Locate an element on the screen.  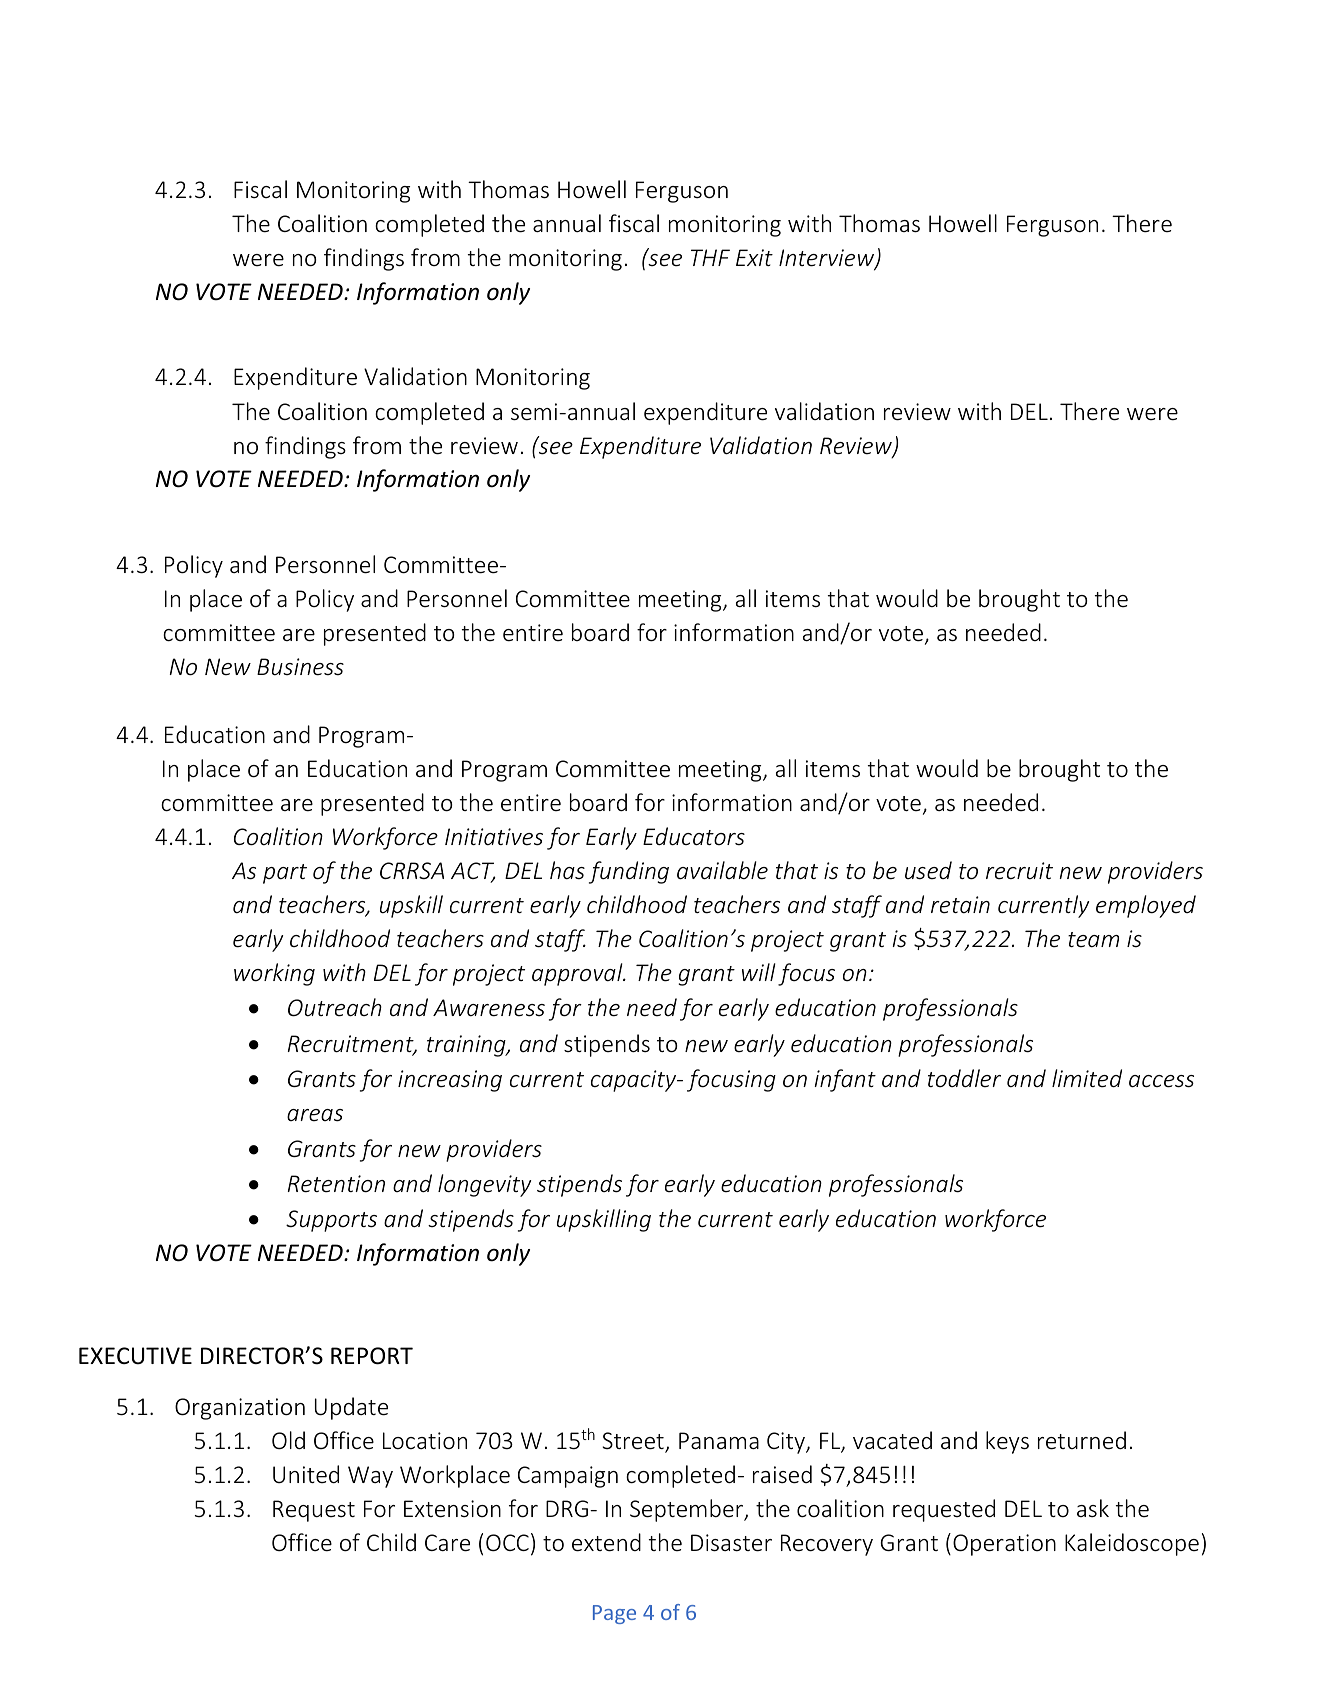
team is located at coordinates (1093, 940).
